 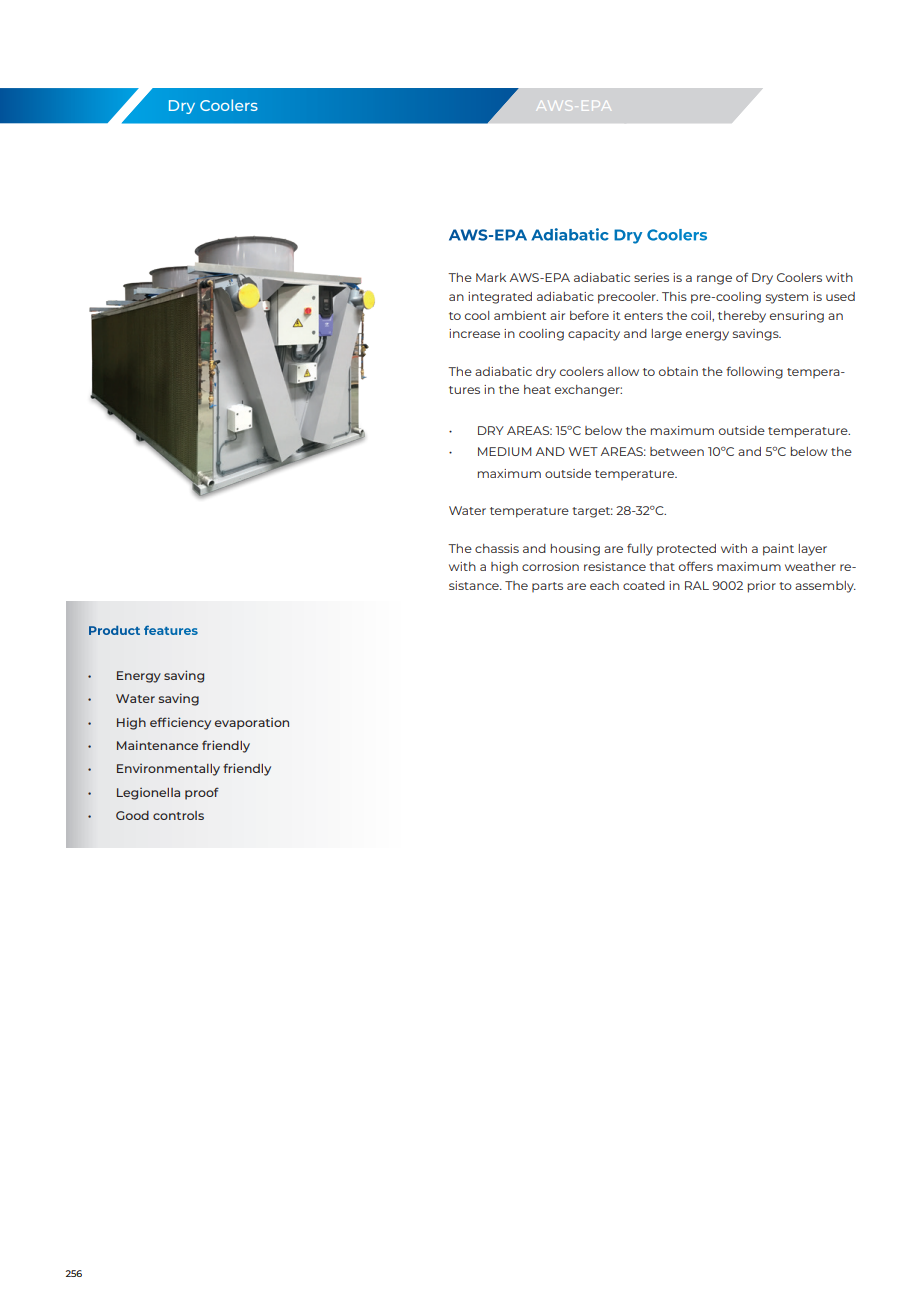 What do you see at coordinates (491, 277) in the document?
I see `Mark` at bounding box center [491, 277].
